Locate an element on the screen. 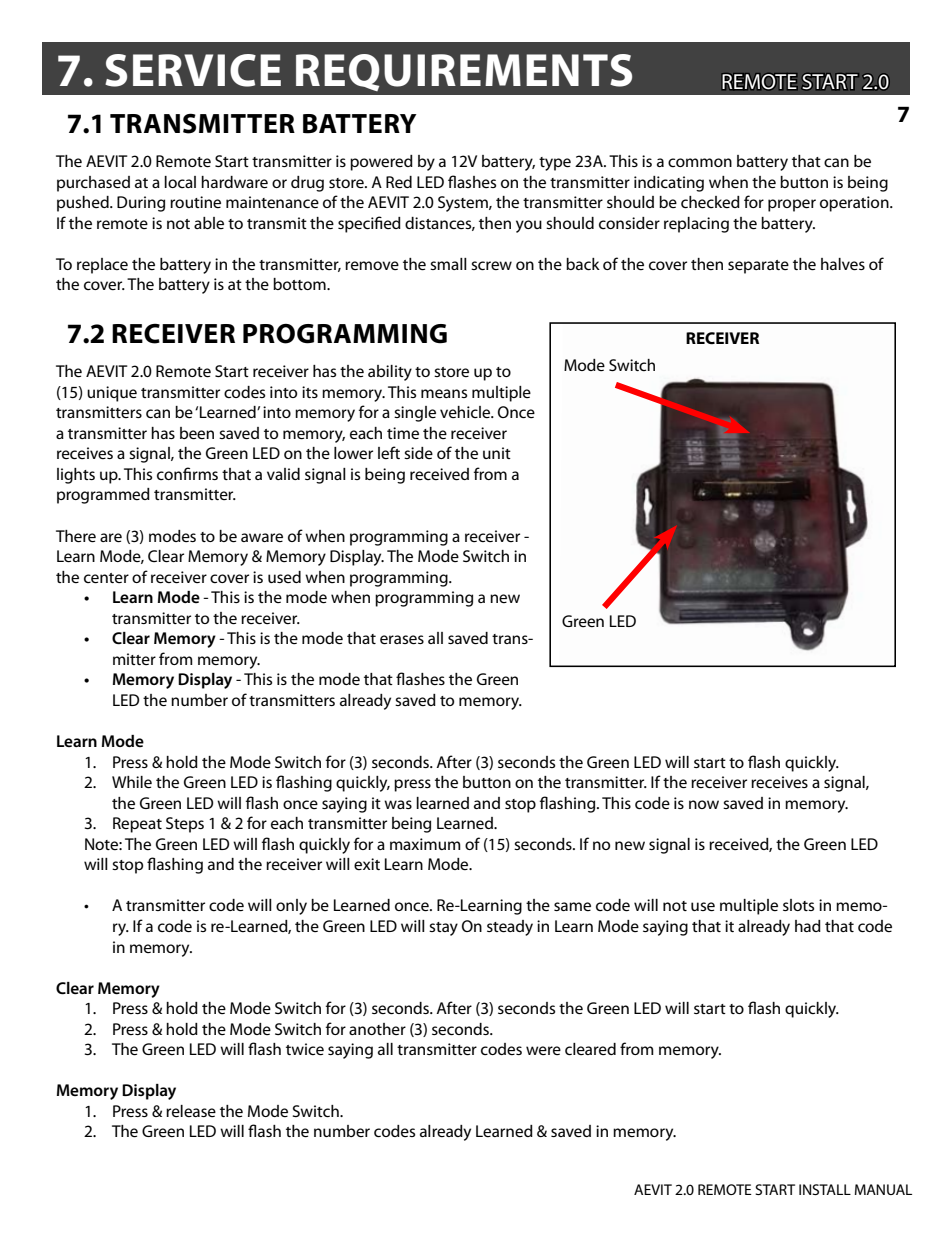  common is located at coordinates (700, 162).
